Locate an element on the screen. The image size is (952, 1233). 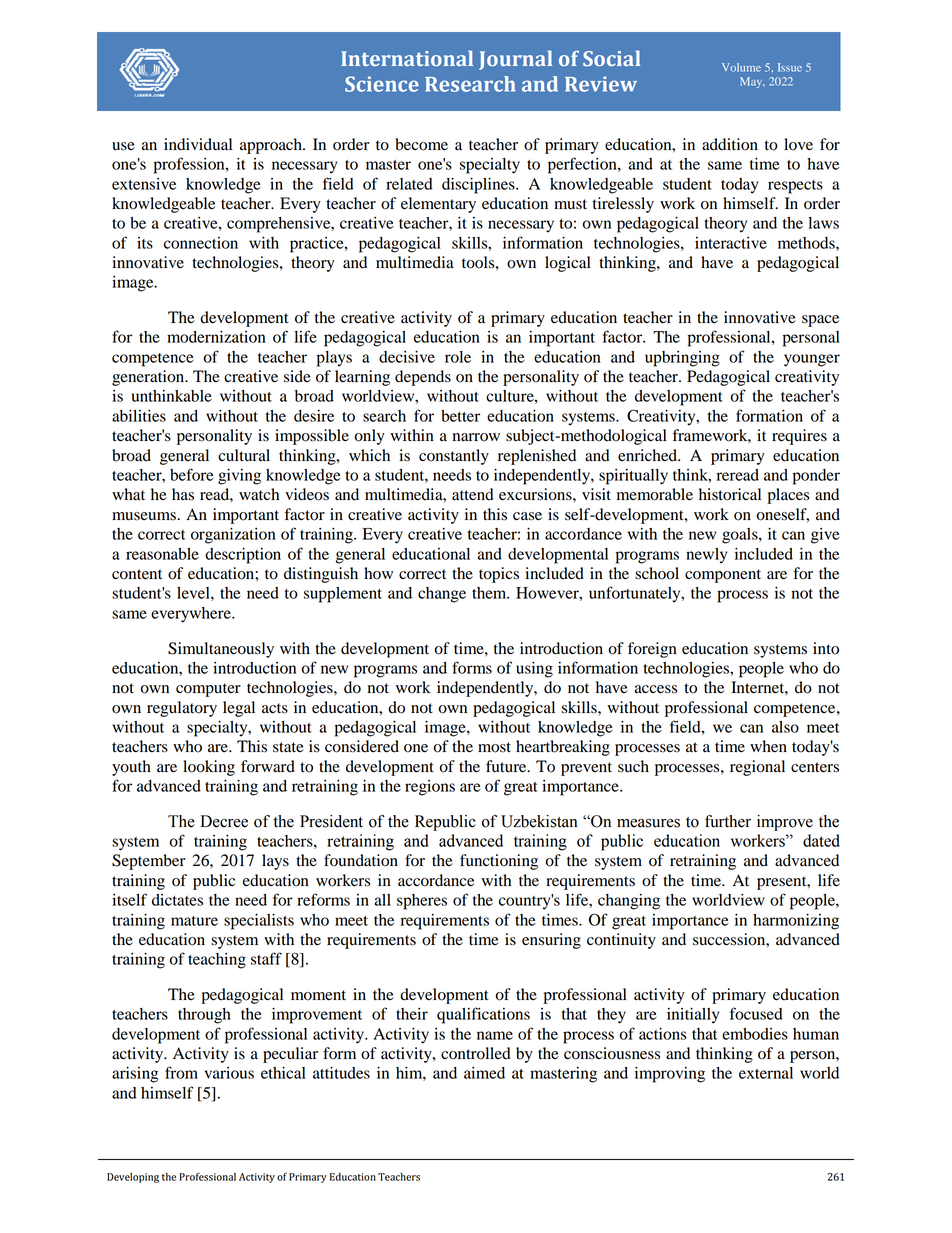
Journal is located at coordinates (515, 60).
